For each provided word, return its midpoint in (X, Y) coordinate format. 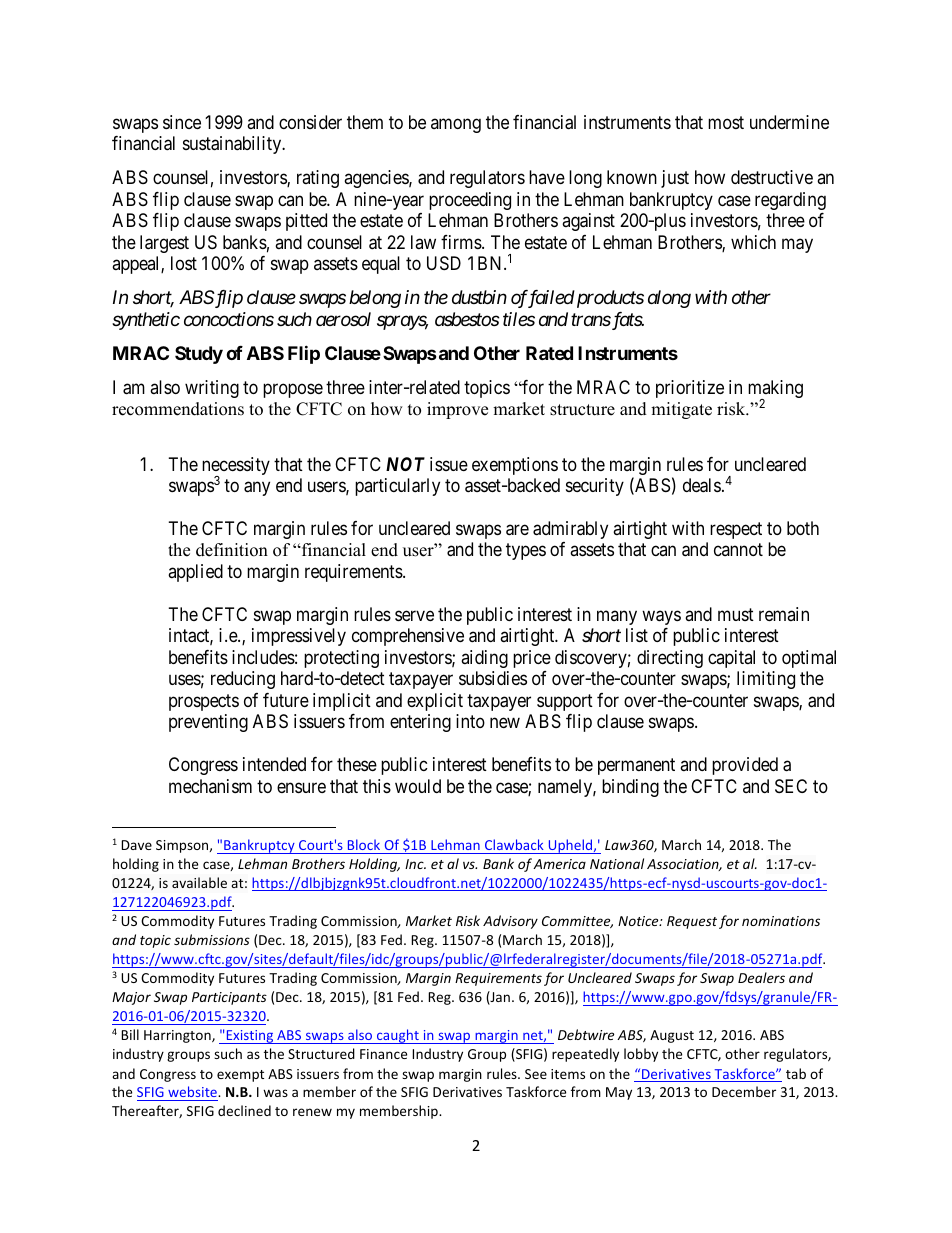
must (736, 614)
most (726, 122)
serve (414, 615)
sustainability (233, 145)
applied (195, 573)
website (193, 1091)
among (456, 125)
